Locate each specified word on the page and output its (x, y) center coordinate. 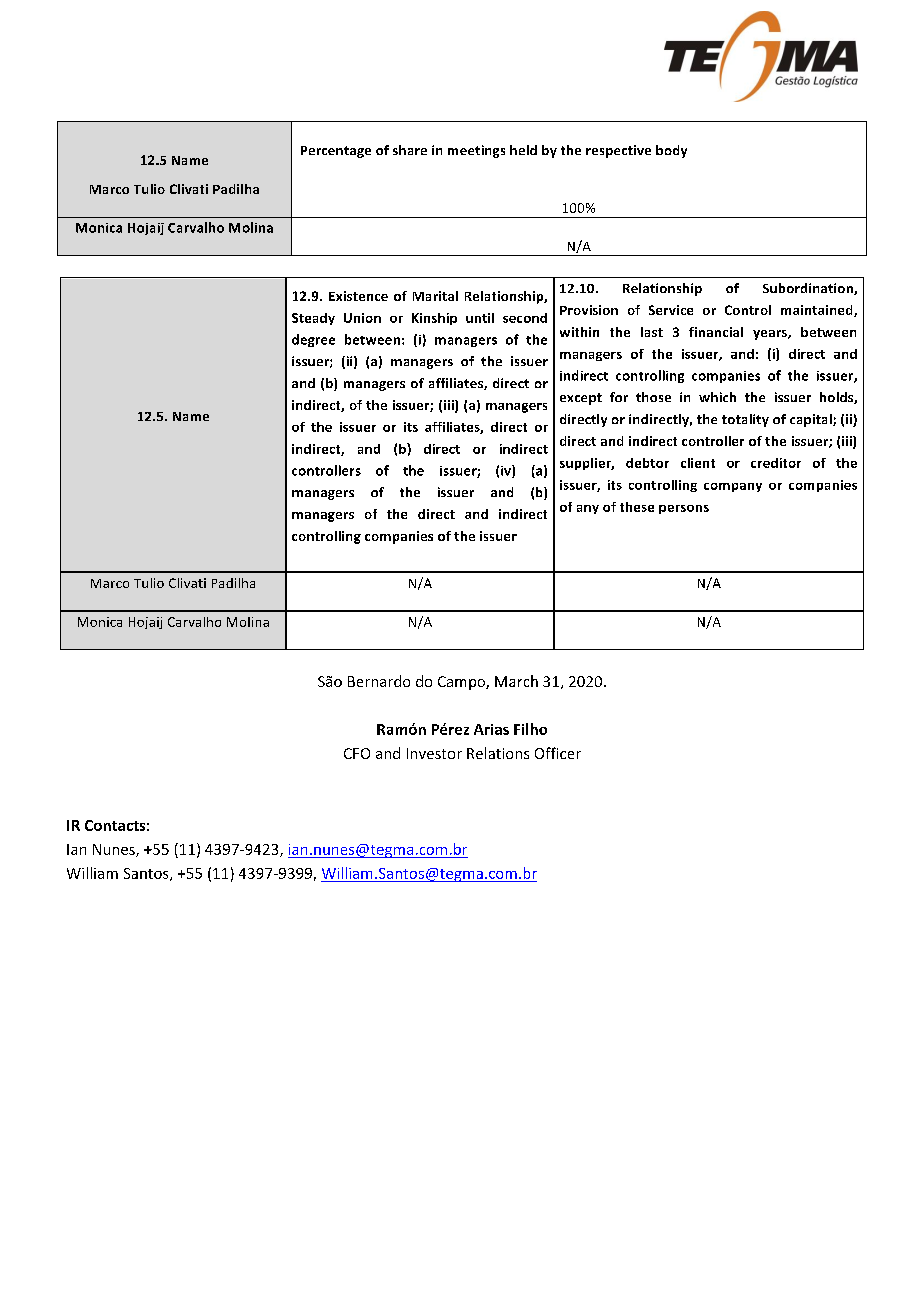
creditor (776, 463)
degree (313, 340)
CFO (357, 753)
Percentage (336, 152)
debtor (647, 463)
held (523, 150)
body (671, 151)
